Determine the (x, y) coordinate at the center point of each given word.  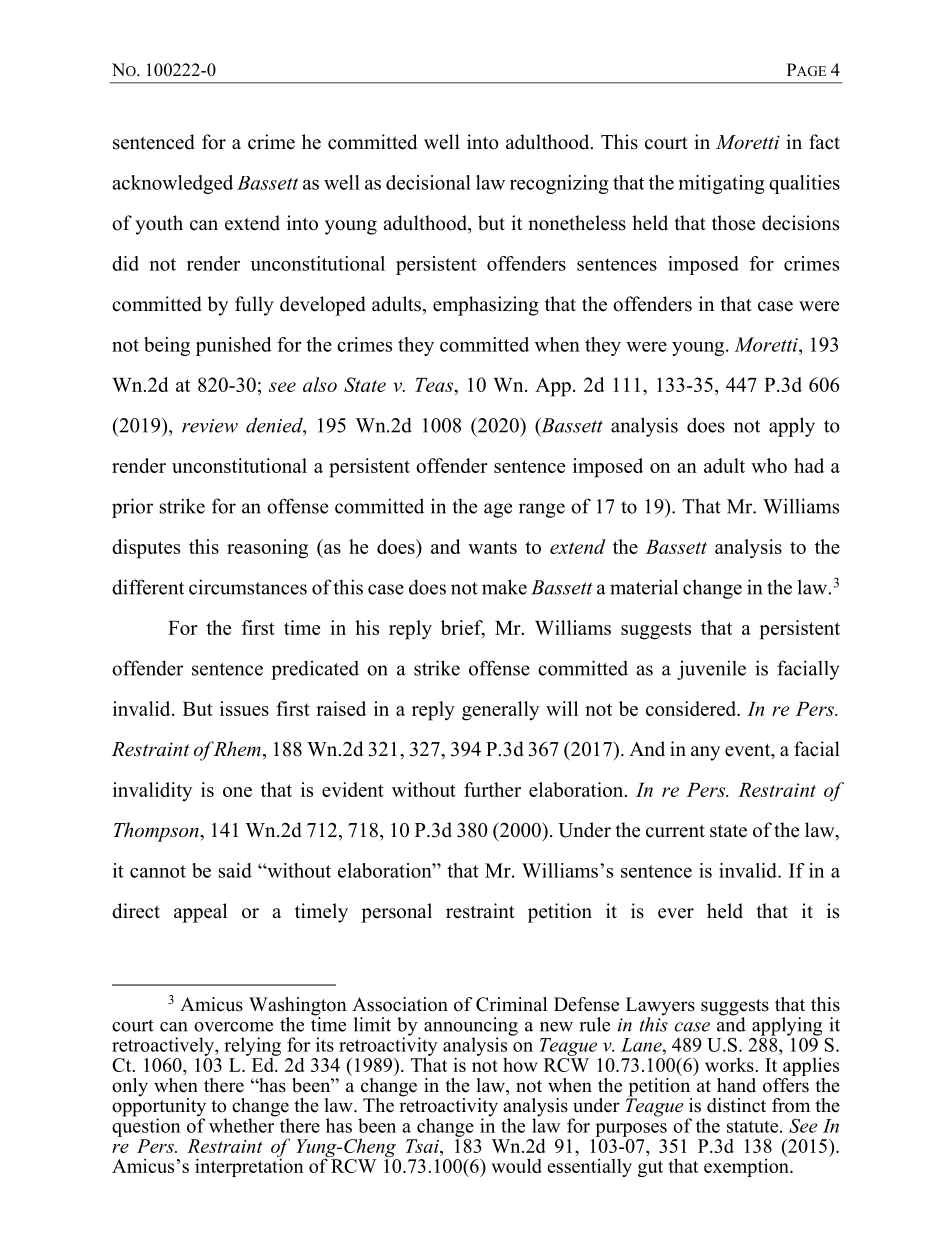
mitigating (722, 184)
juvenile (711, 670)
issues (244, 708)
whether (242, 1124)
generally (500, 711)
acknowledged (172, 184)
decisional (428, 182)
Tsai (423, 1146)
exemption (747, 1166)
